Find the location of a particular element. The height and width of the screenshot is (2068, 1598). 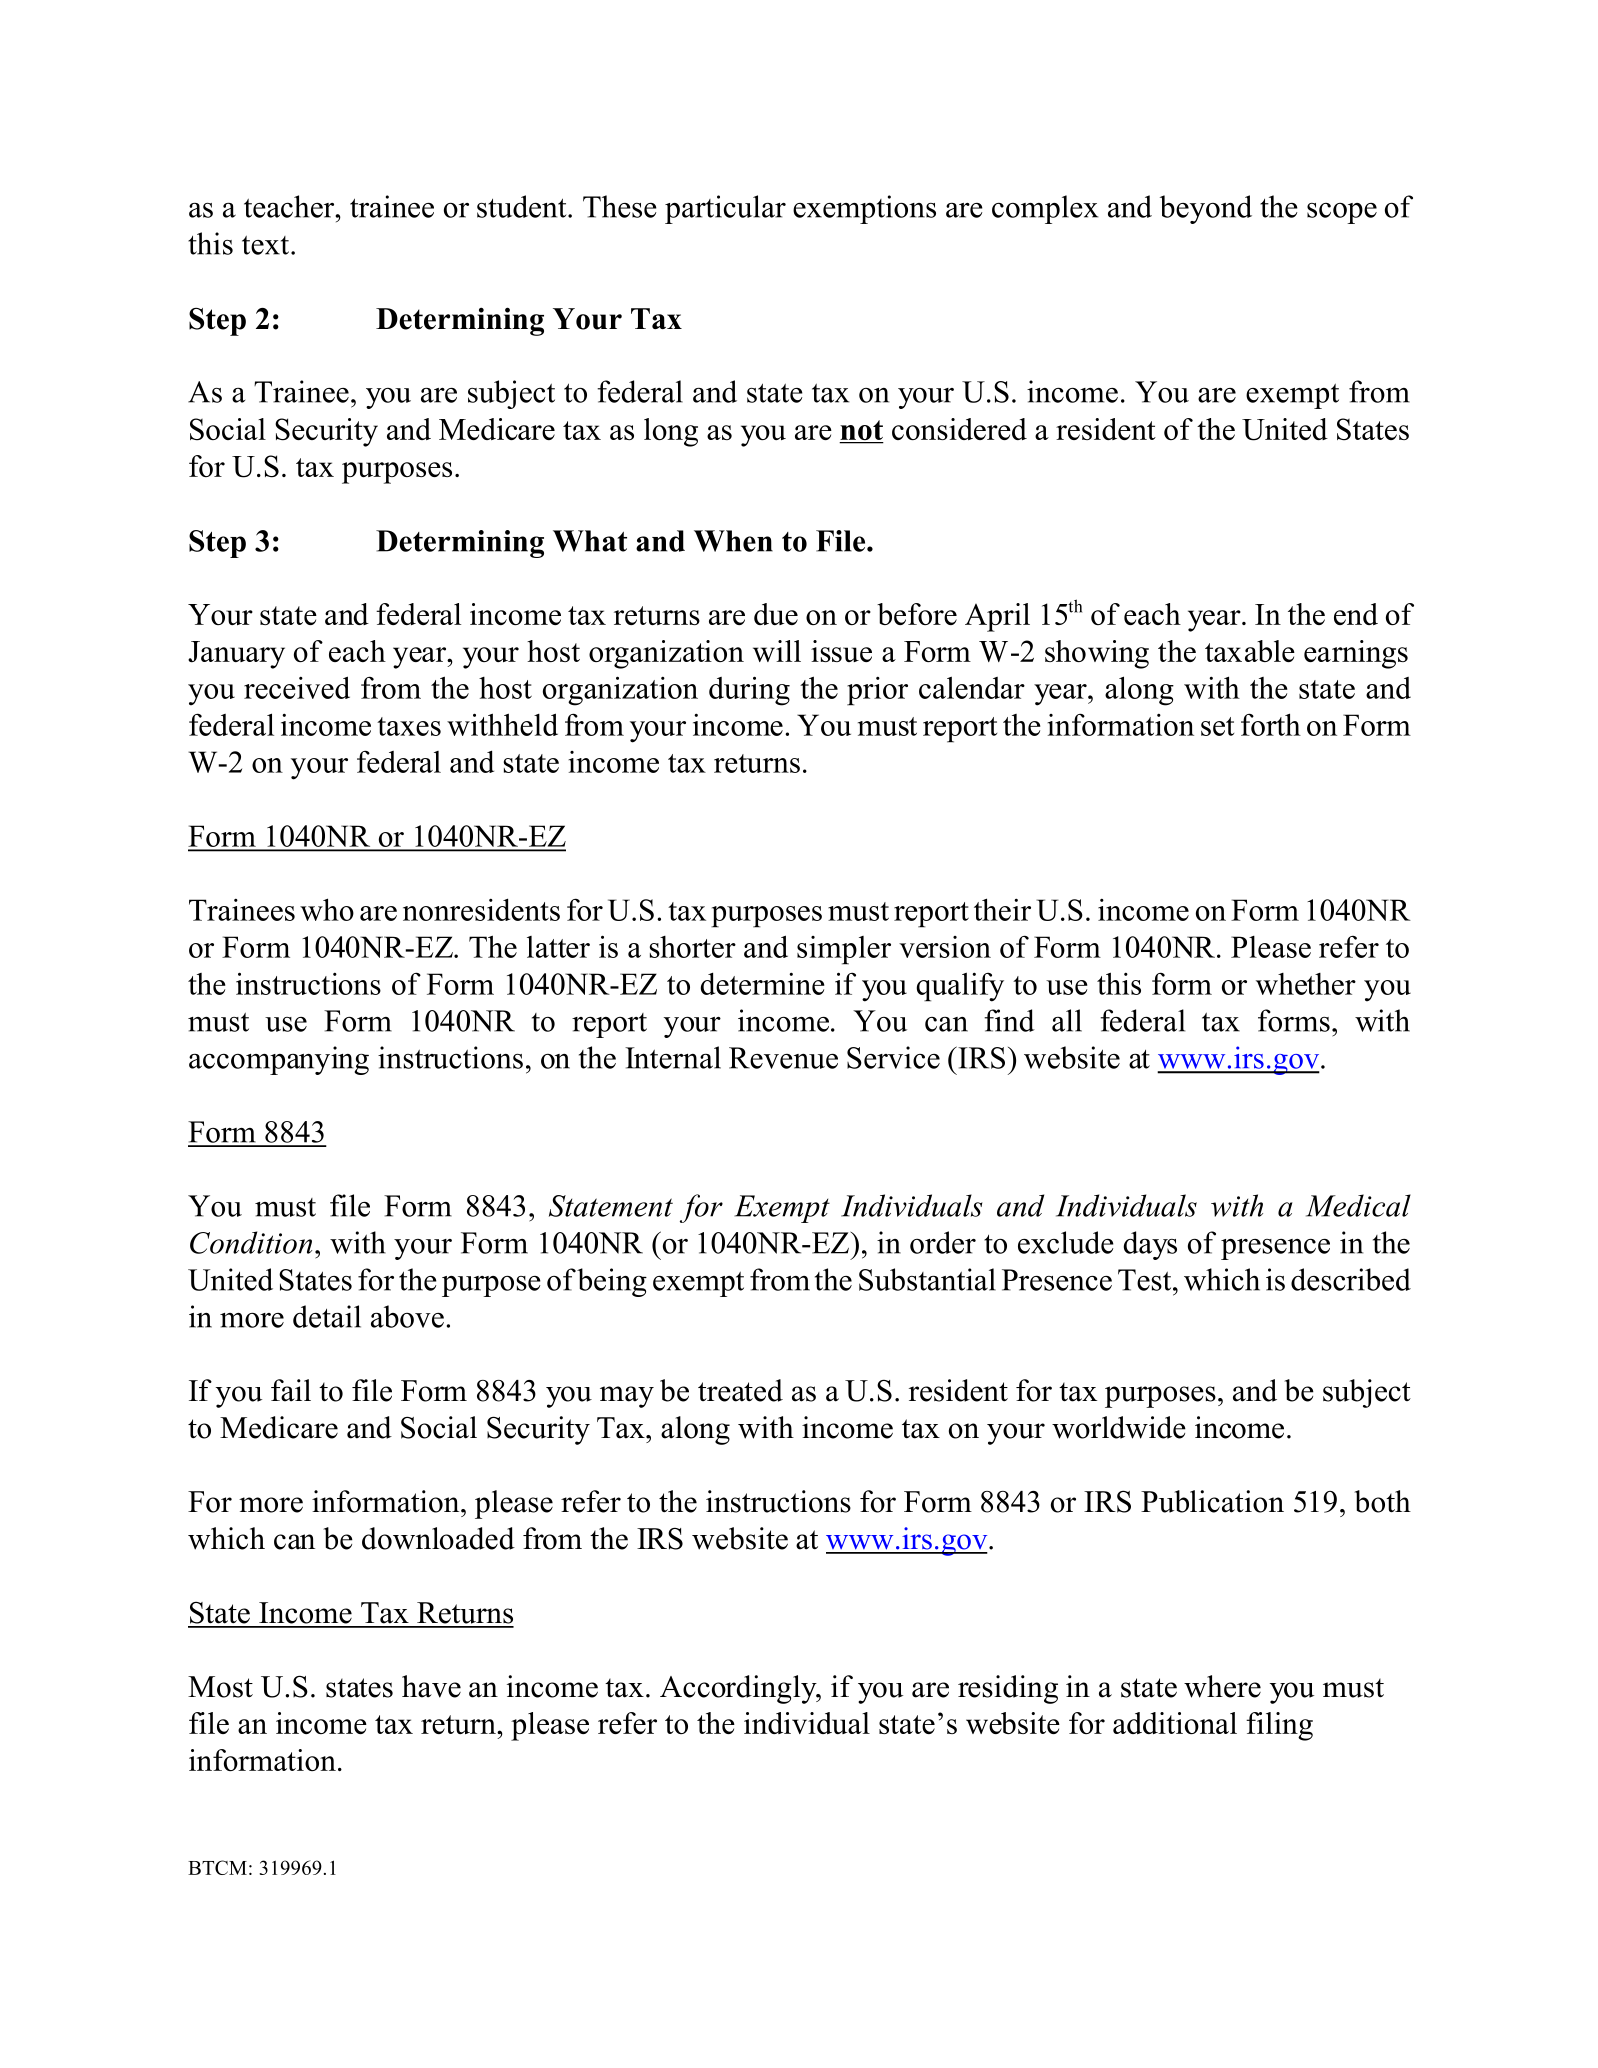

text is located at coordinates (267, 245).
